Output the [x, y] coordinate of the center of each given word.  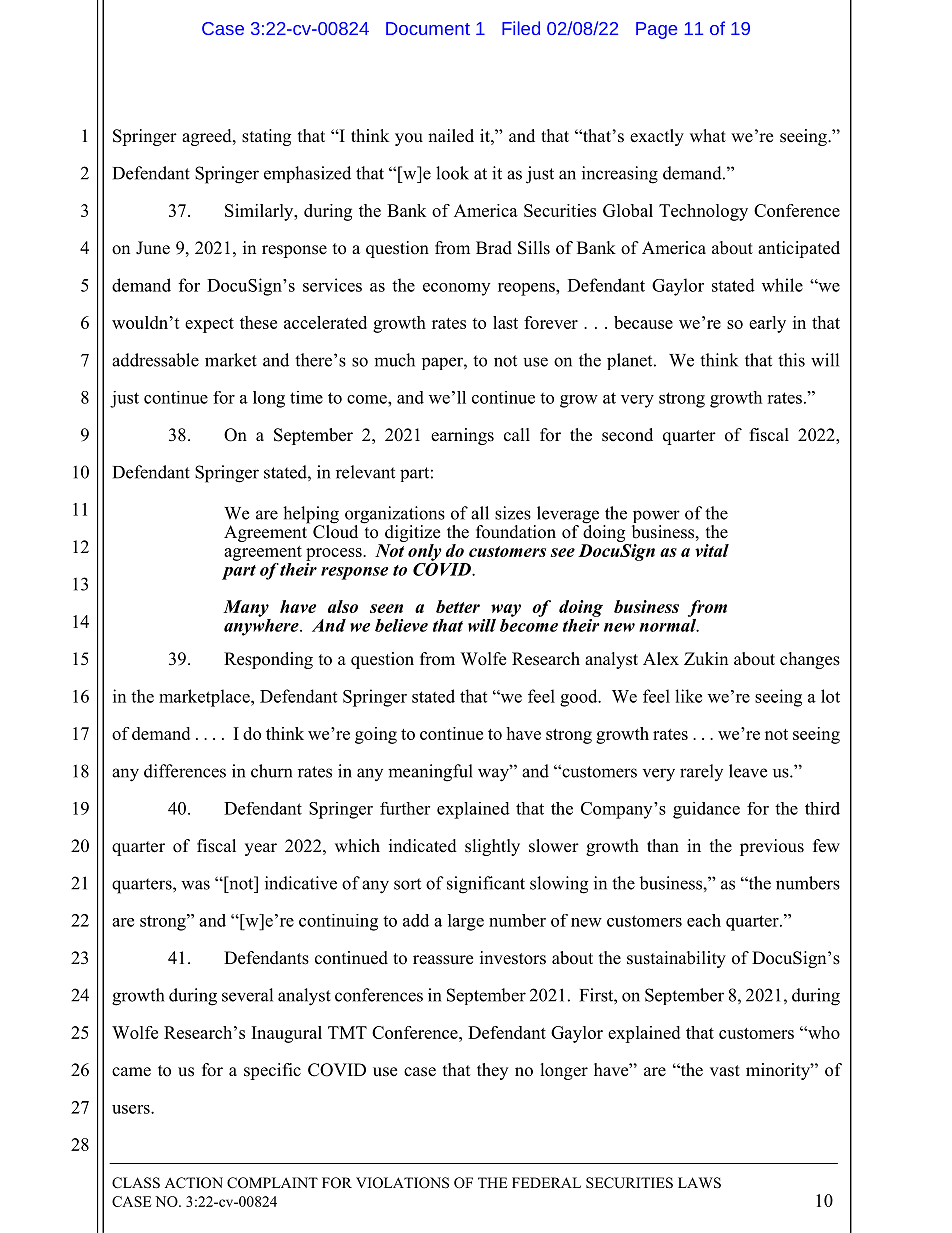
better [458, 606]
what [708, 135]
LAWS [699, 1183]
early [767, 324]
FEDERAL [546, 1182]
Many [246, 608]
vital [712, 550]
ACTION [194, 1183]
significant [486, 885]
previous [772, 847]
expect [209, 325]
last [505, 322]
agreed [208, 137]
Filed [521, 28]
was [195, 885]
